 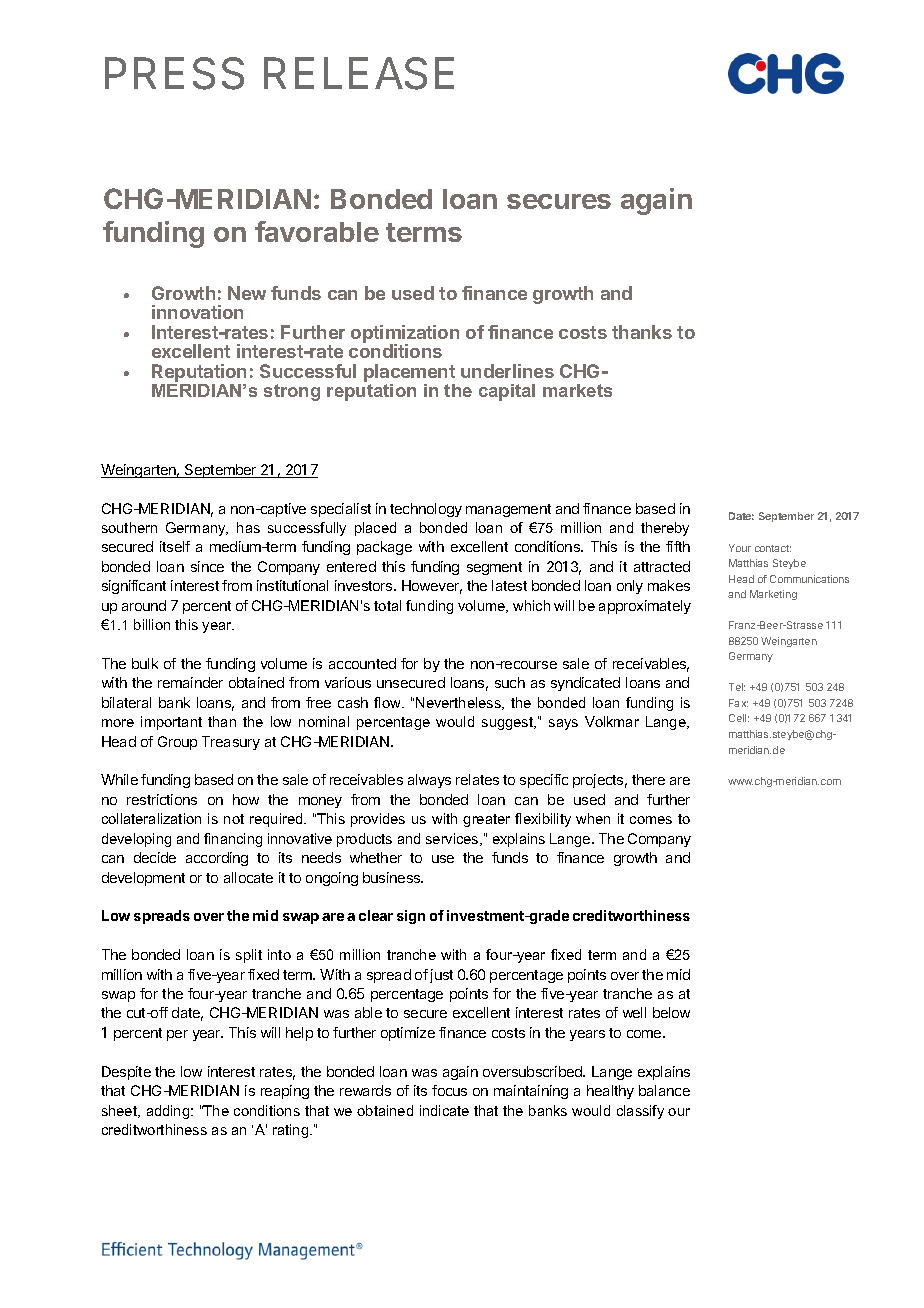 I want to click on PRESS, so click(x=174, y=73).
